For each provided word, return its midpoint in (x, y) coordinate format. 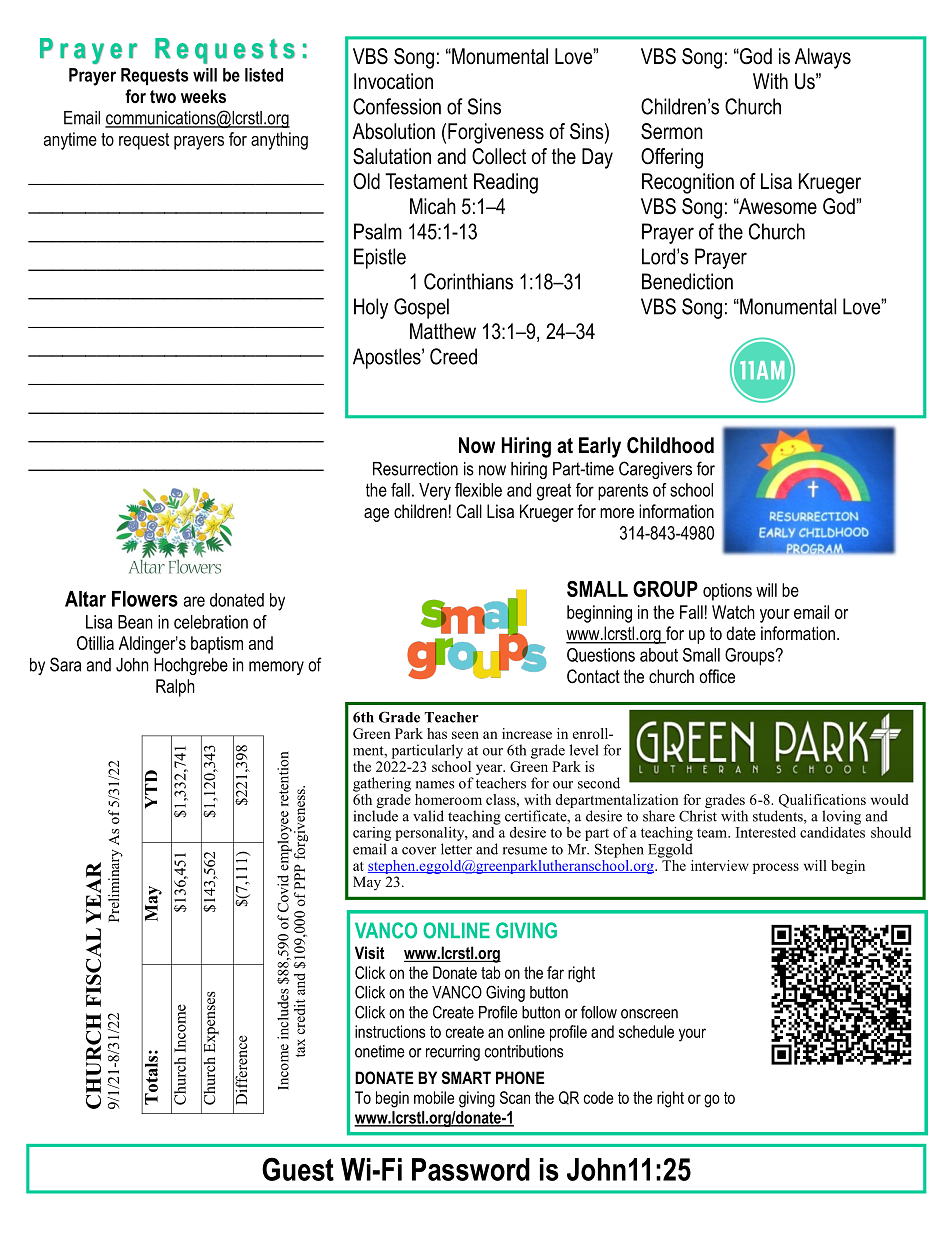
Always (823, 58)
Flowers (145, 599)
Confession (397, 106)
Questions (601, 655)
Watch (733, 612)
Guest (298, 1169)
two (163, 96)
